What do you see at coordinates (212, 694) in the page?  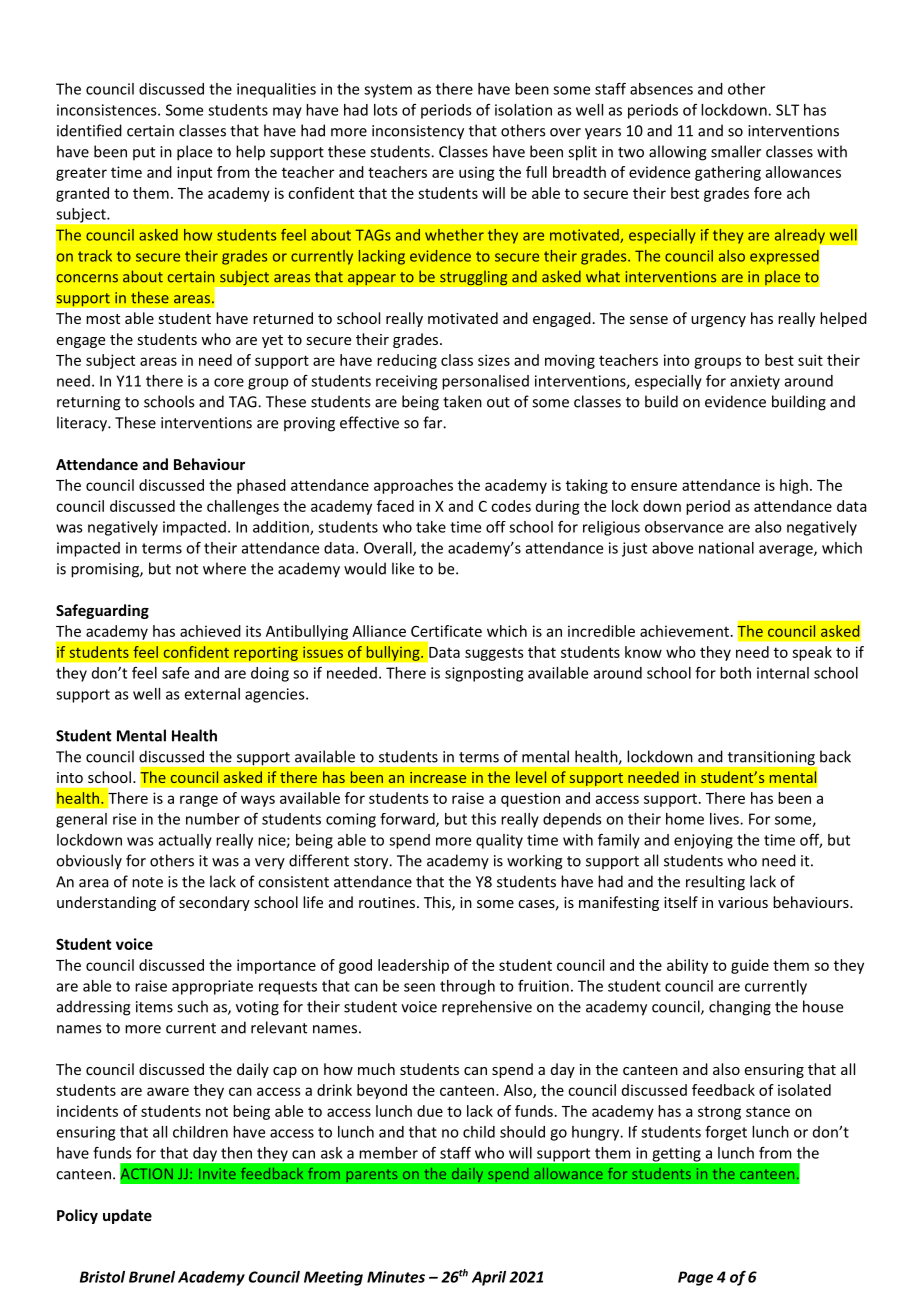 I see `external` at bounding box center [212, 694].
